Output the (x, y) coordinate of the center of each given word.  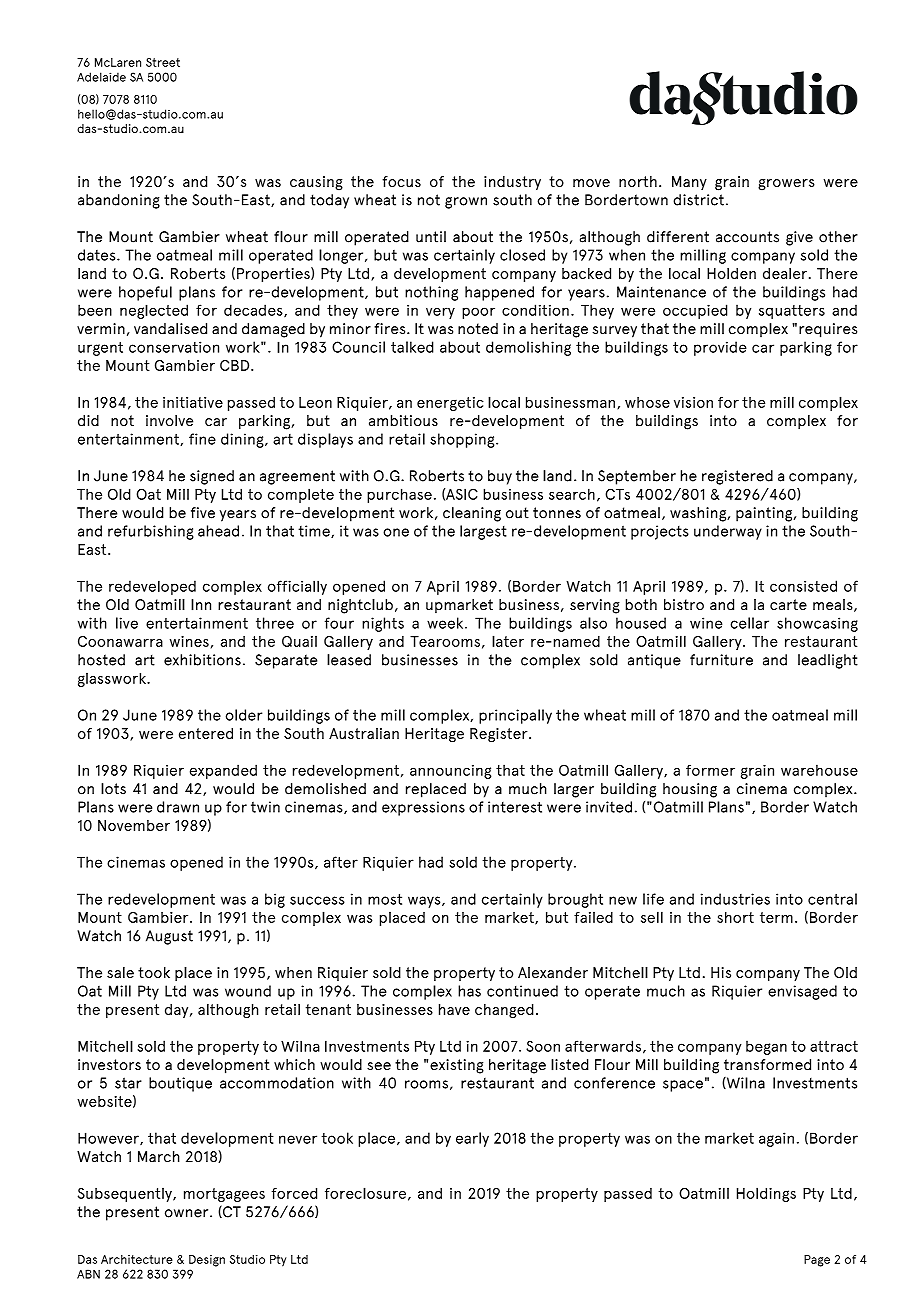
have (454, 1009)
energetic (450, 404)
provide (720, 348)
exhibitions (202, 660)
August (169, 937)
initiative (193, 402)
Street (163, 62)
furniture (721, 660)
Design (207, 1261)
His (721, 972)
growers (786, 185)
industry (512, 183)
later (508, 641)
